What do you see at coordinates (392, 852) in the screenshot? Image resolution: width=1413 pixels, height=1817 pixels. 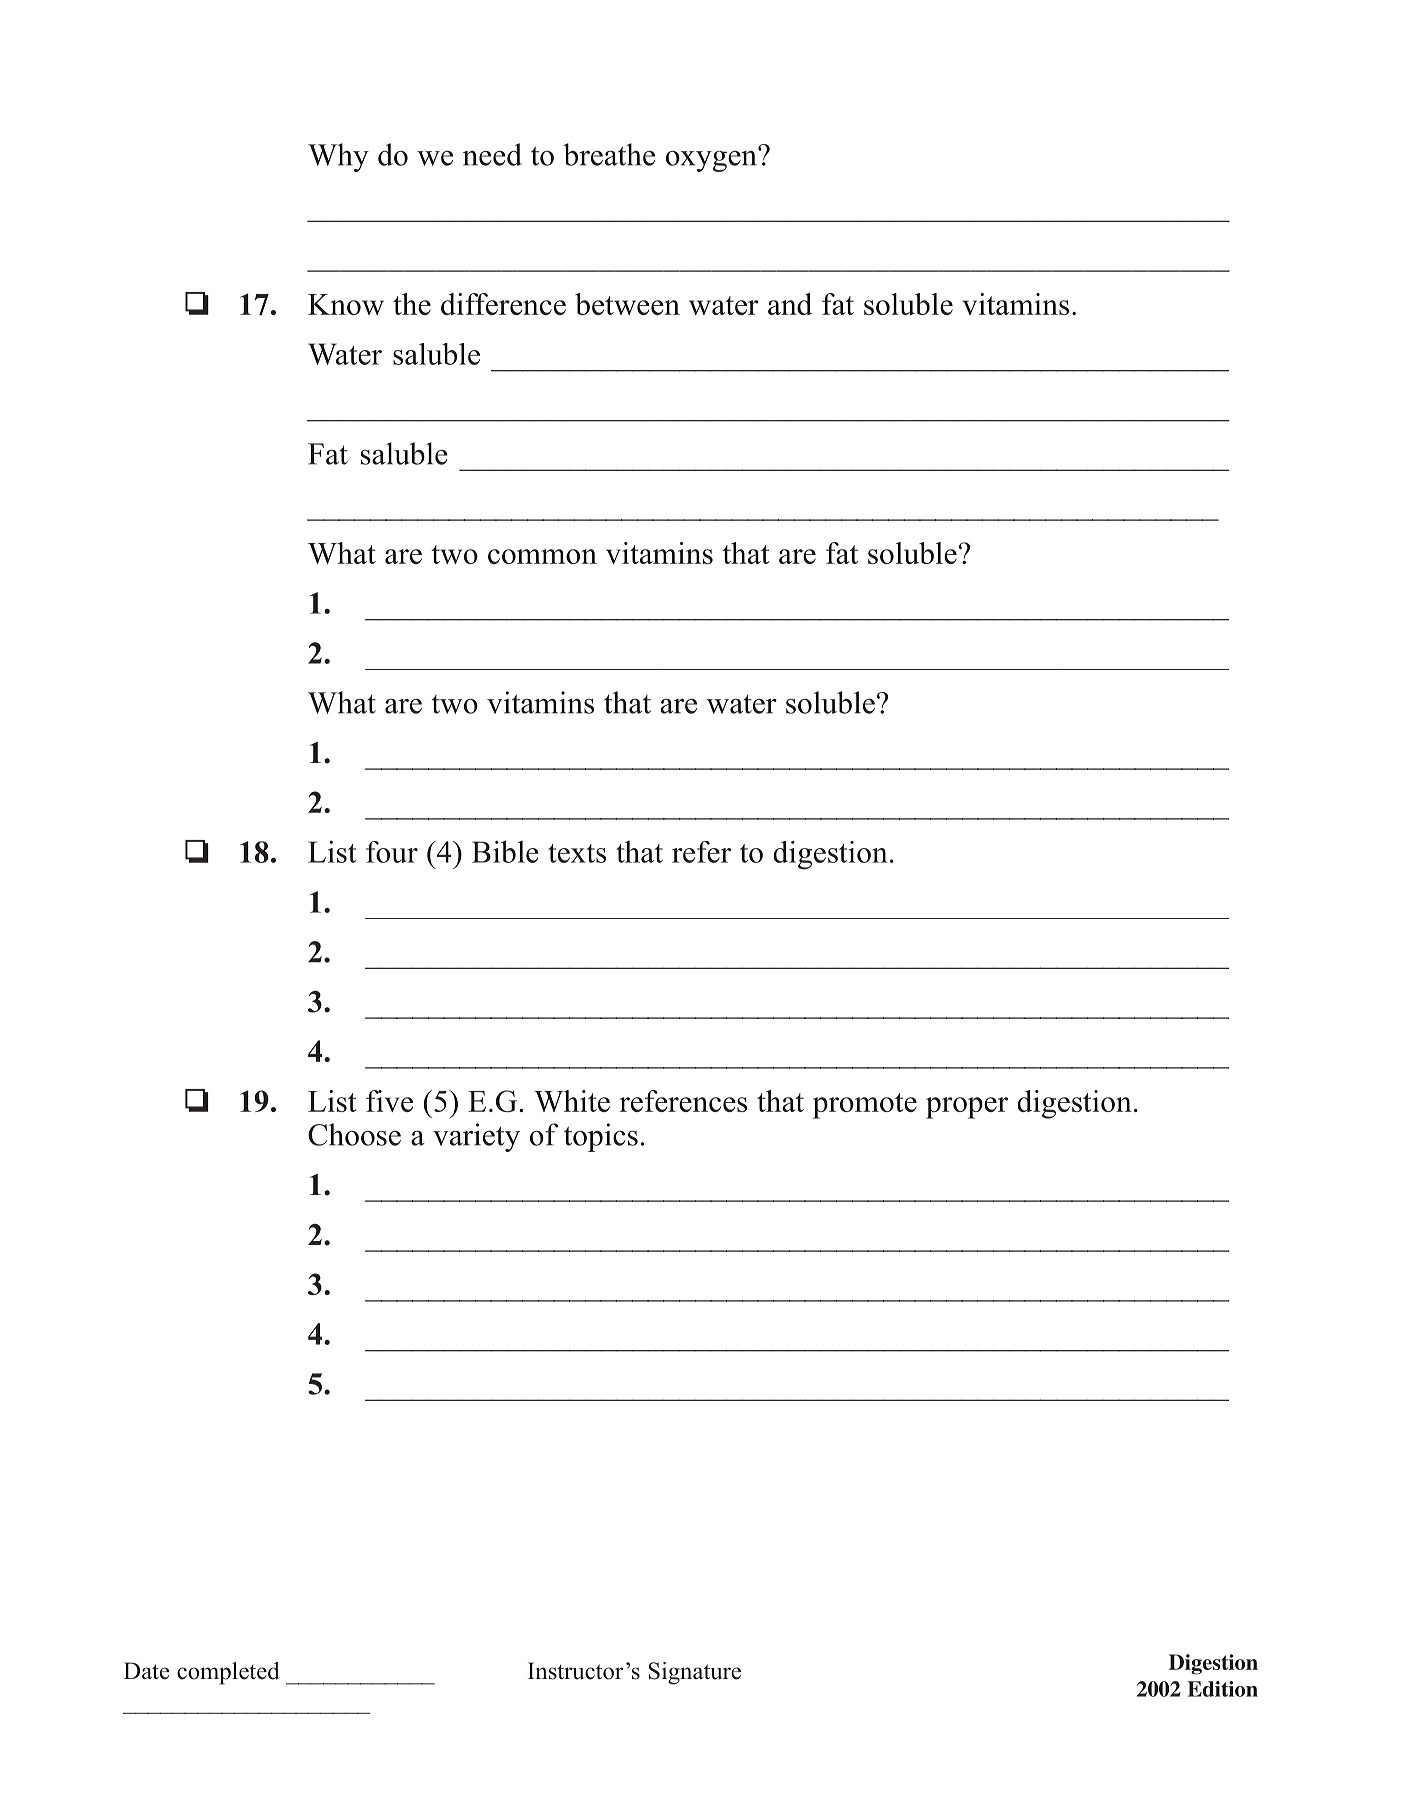 I see `four` at bounding box center [392, 852].
